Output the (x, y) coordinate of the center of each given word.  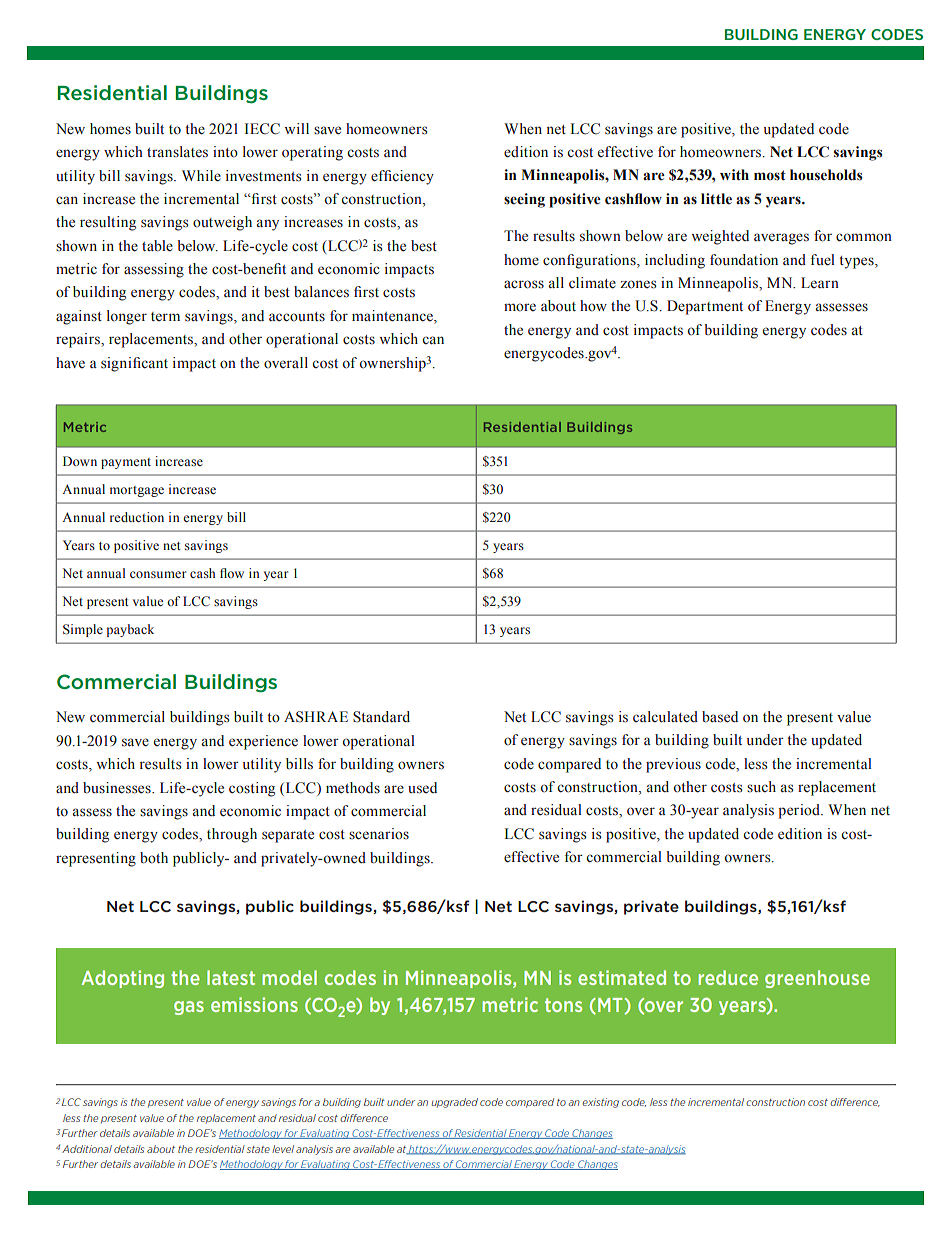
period (800, 811)
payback (130, 630)
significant (134, 364)
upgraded (455, 1103)
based (720, 717)
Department (705, 307)
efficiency (402, 177)
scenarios (379, 834)
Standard (381, 717)
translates (177, 152)
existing (600, 1103)
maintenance (393, 316)
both (154, 858)
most (770, 175)
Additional (87, 1149)
